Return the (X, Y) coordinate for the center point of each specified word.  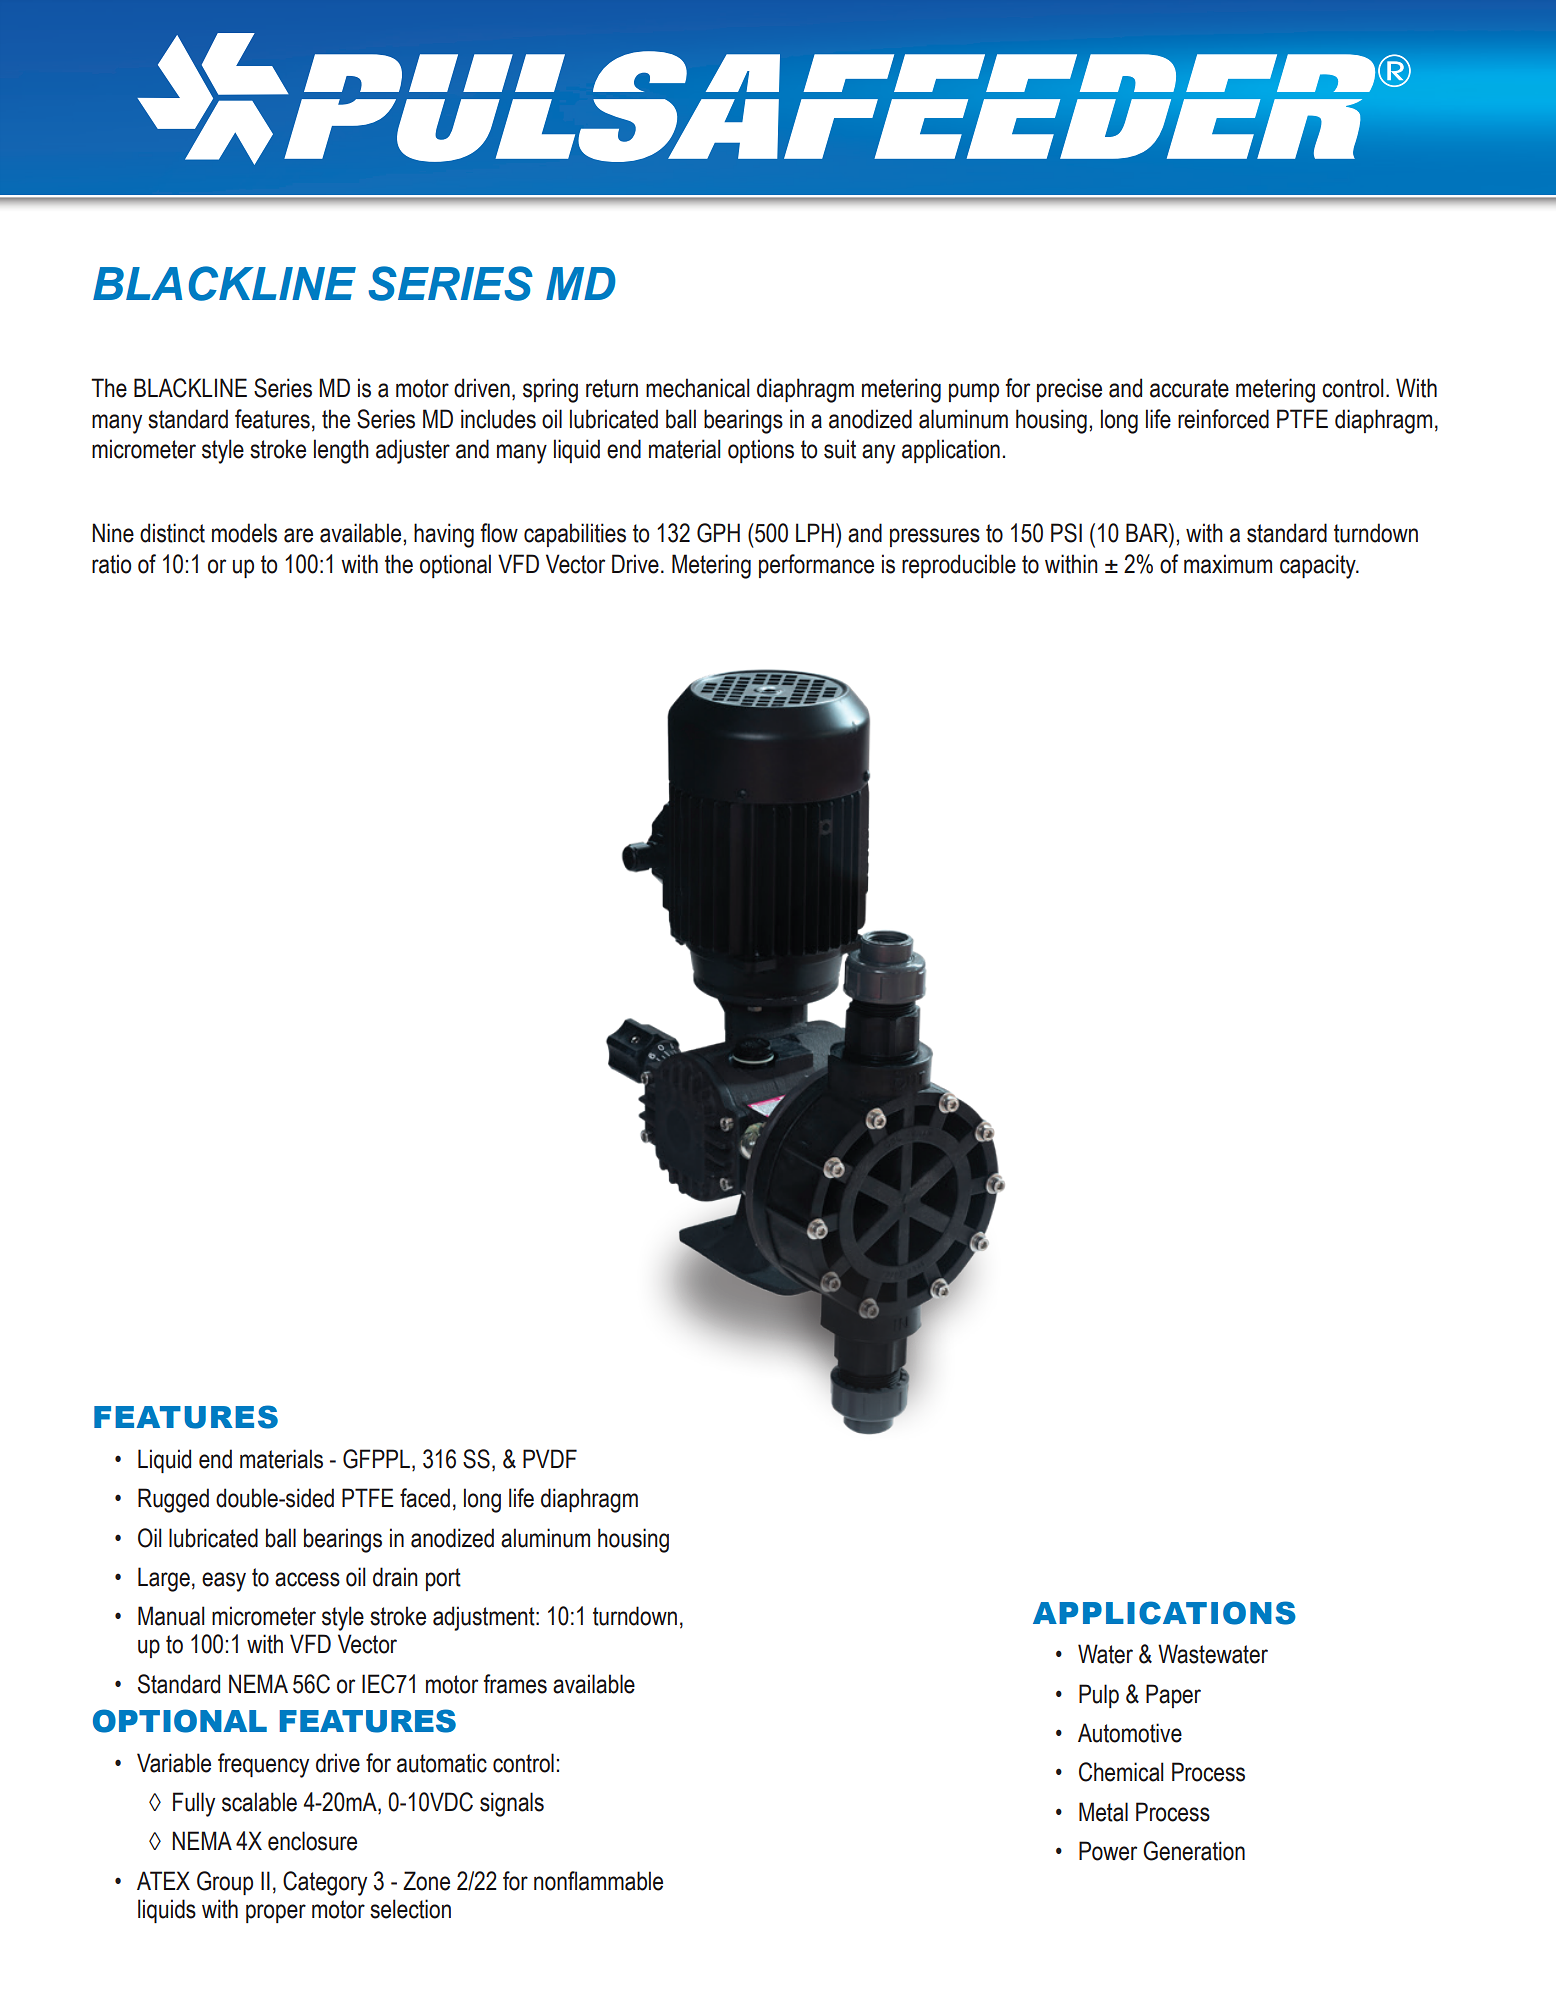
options (761, 451)
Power (1108, 1851)
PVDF (550, 1458)
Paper (1173, 1696)
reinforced (1223, 419)
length (341, 451)
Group (225, 1883)
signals (512, 1804)
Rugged (173, 1500)
